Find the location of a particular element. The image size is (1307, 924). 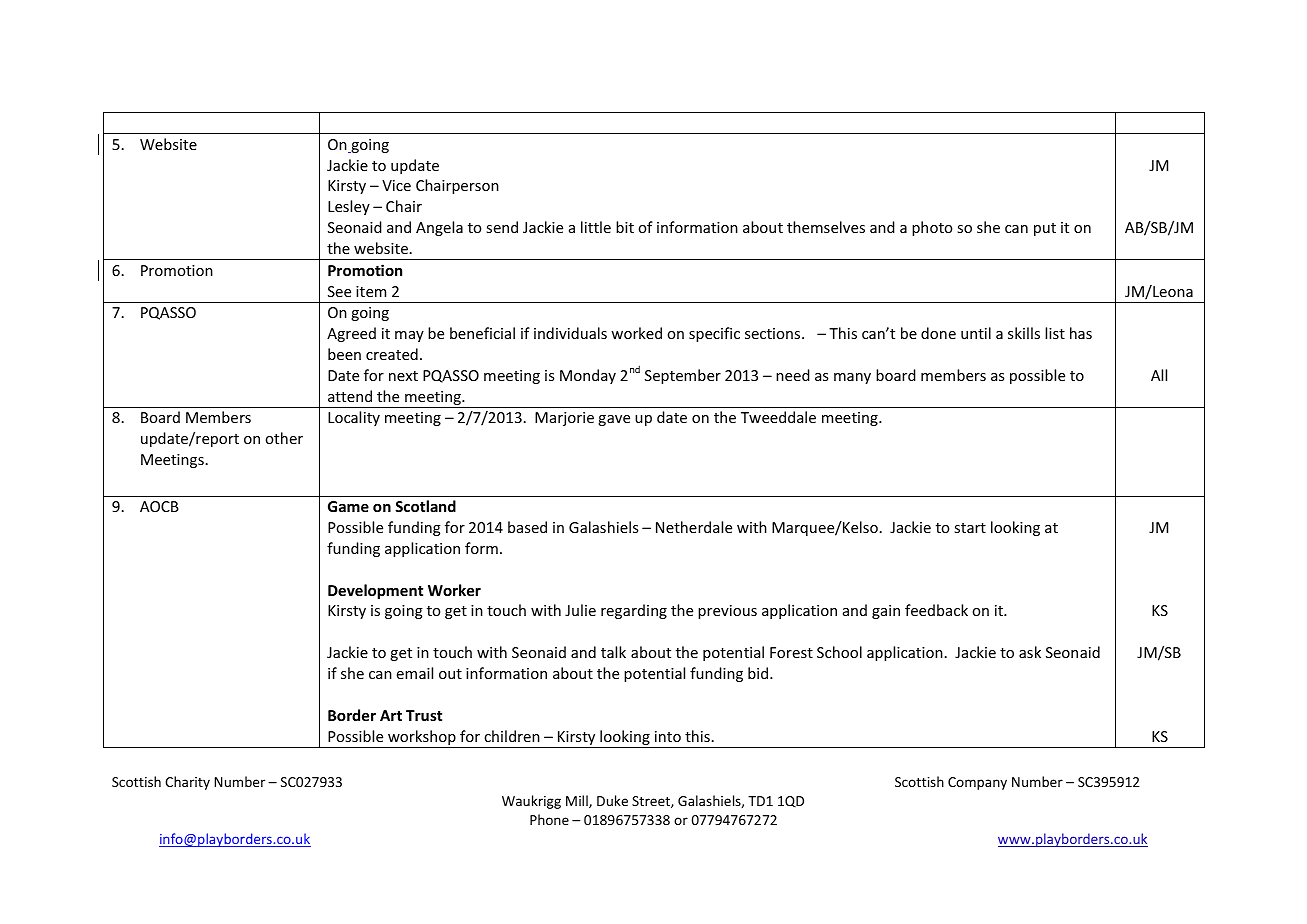

put is located at coordinates (1045, 229).
